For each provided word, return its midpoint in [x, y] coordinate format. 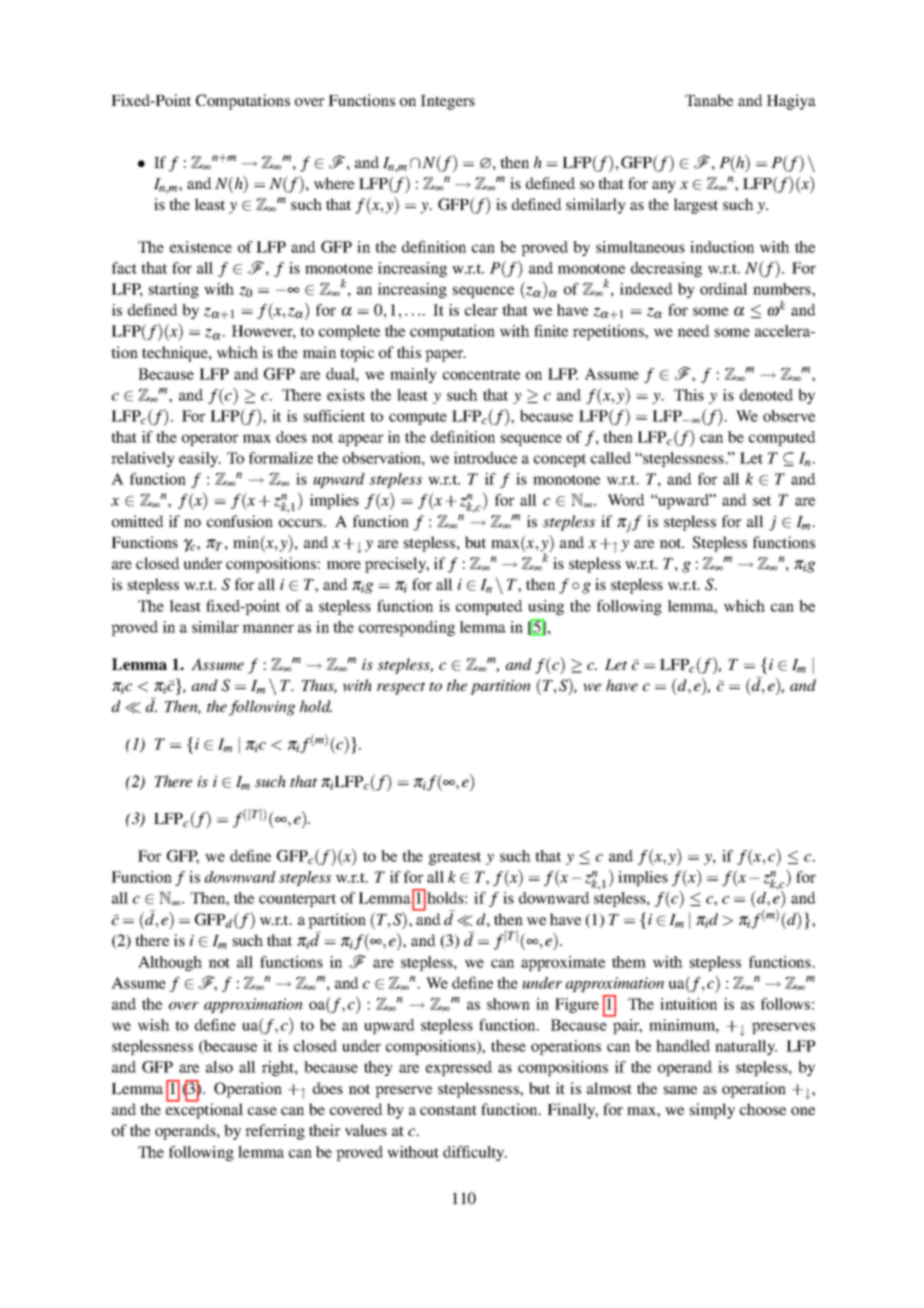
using [546, 607]
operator [210, 439]
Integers [448, 102]
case [262, 1111]
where [334, 183]
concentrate [481, 375]
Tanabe [709, 100]
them [629, 962]
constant [448, 1110]
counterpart [297, 900]
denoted [766, 395]
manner [268, 628]
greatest [455, 858]
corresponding [407, 628]
